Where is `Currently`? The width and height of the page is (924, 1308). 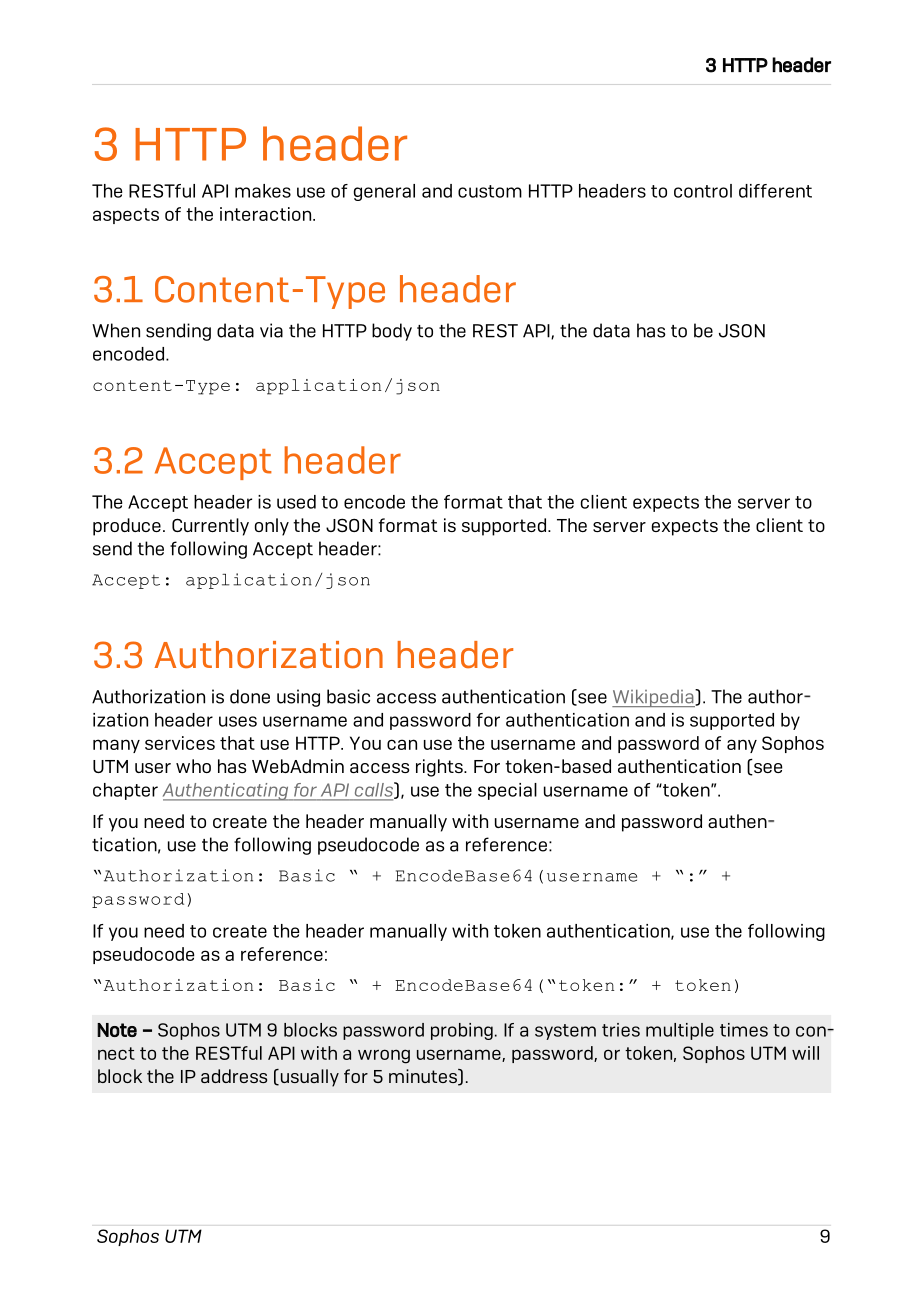
Currently is located at coordinates (210, 527).
